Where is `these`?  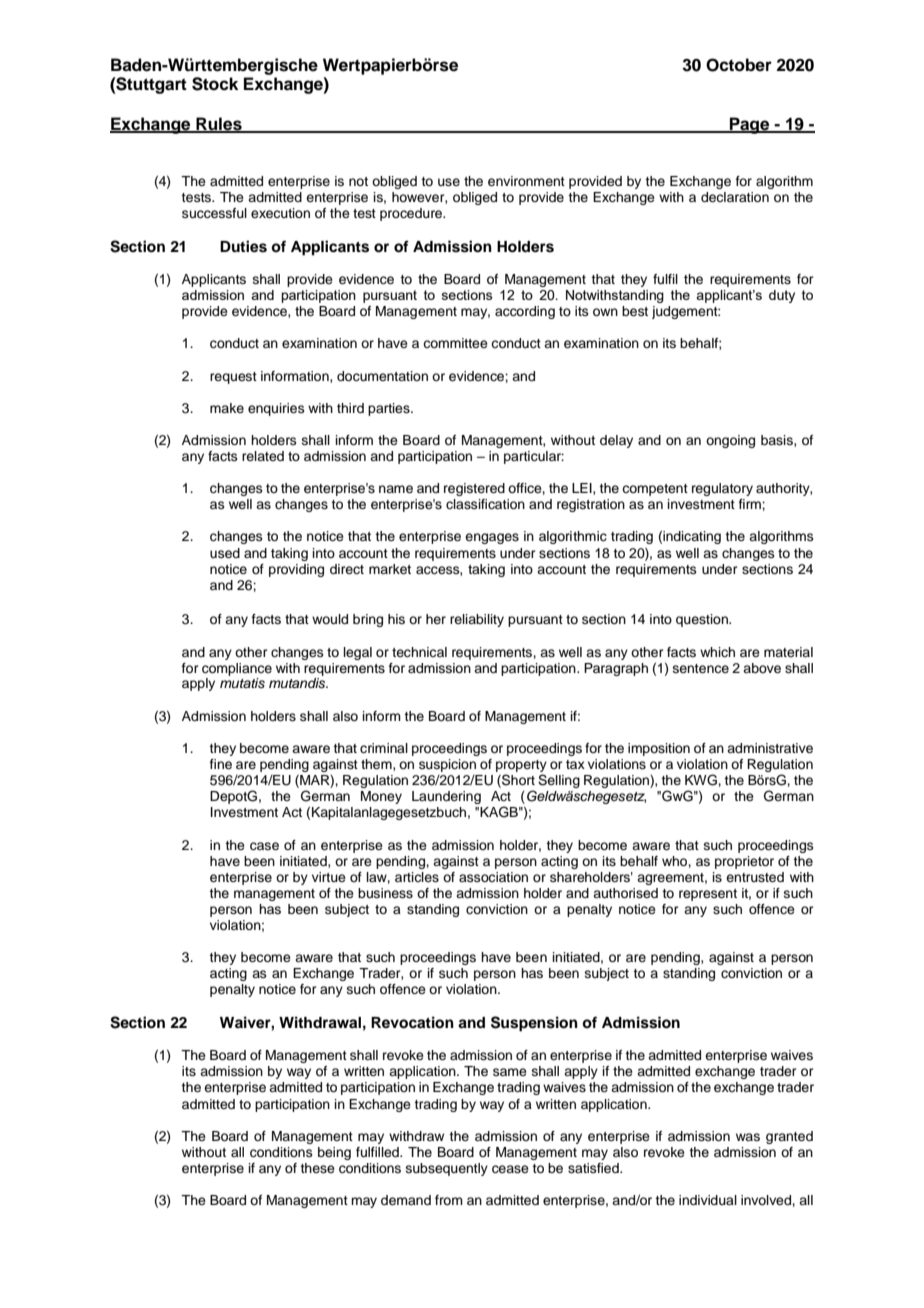 these is located at coordinates (317, 1168).
